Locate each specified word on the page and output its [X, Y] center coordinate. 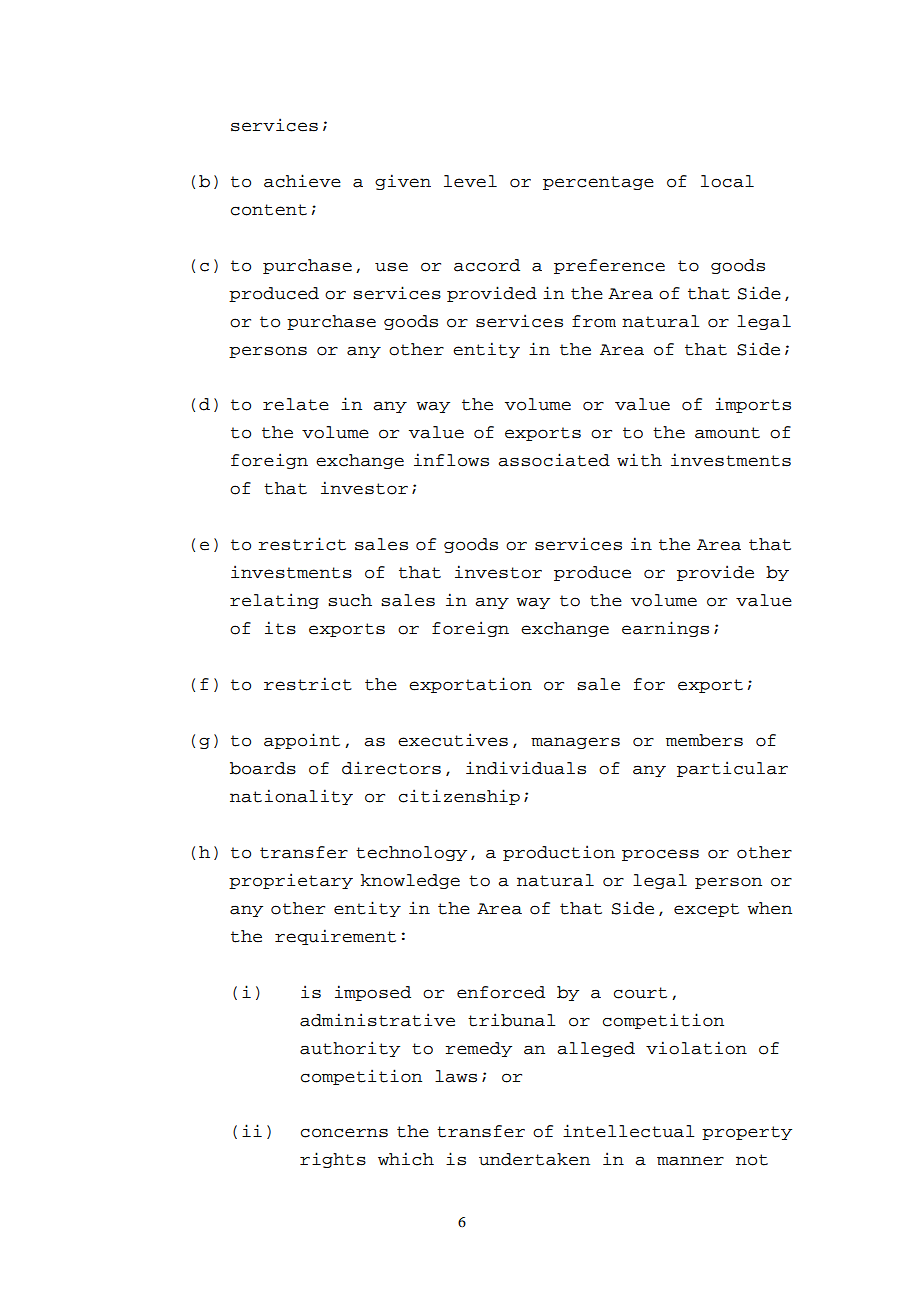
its [280, 628]
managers [575, 743]
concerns [344, 1133]
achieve [302, 181]
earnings [665, 629]
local [727, 181]
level [470, 181]
